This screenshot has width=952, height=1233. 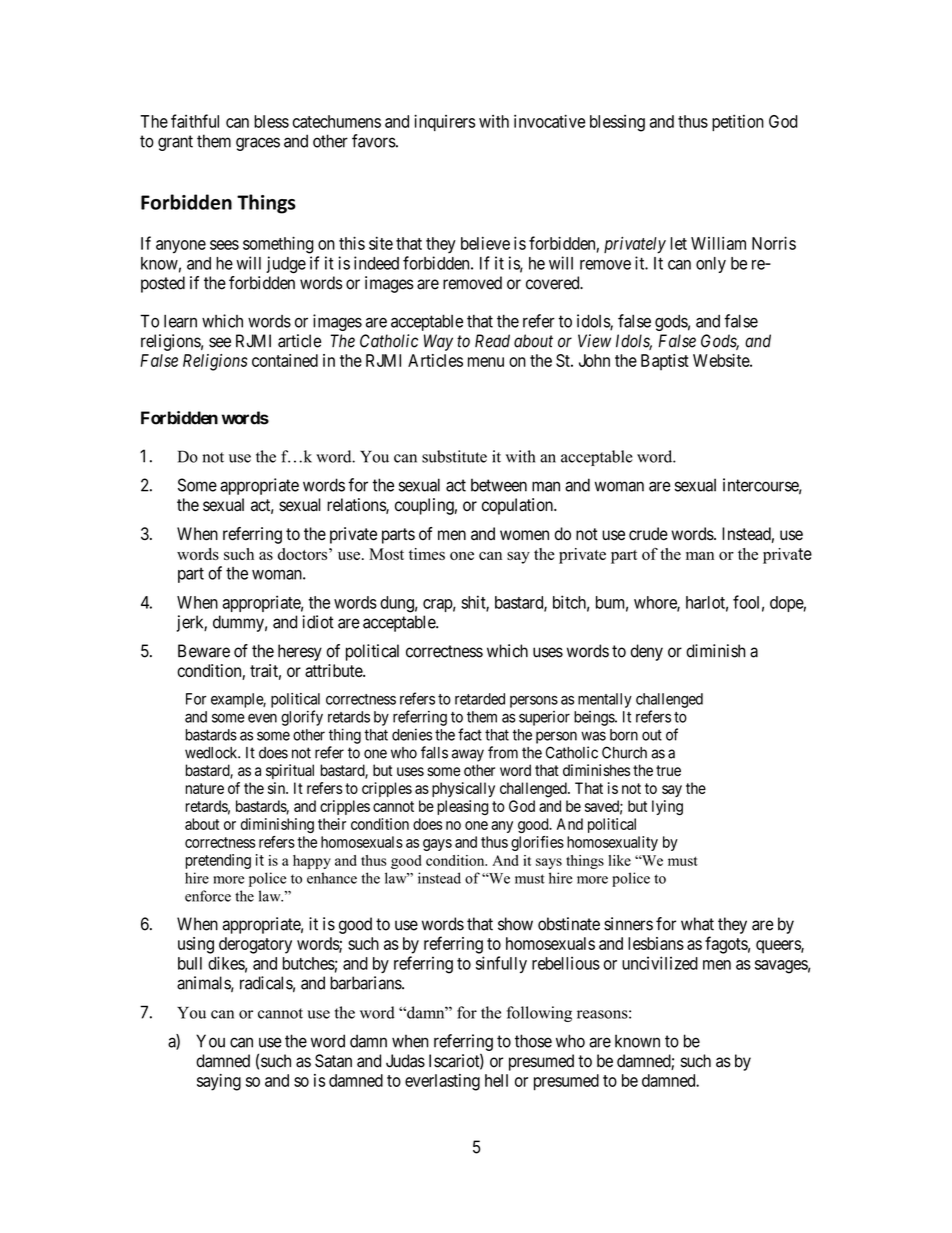 What do you see at coordinates (285, 360) in the screenshot?
I see `contained` at bounding box center [285, 360].
